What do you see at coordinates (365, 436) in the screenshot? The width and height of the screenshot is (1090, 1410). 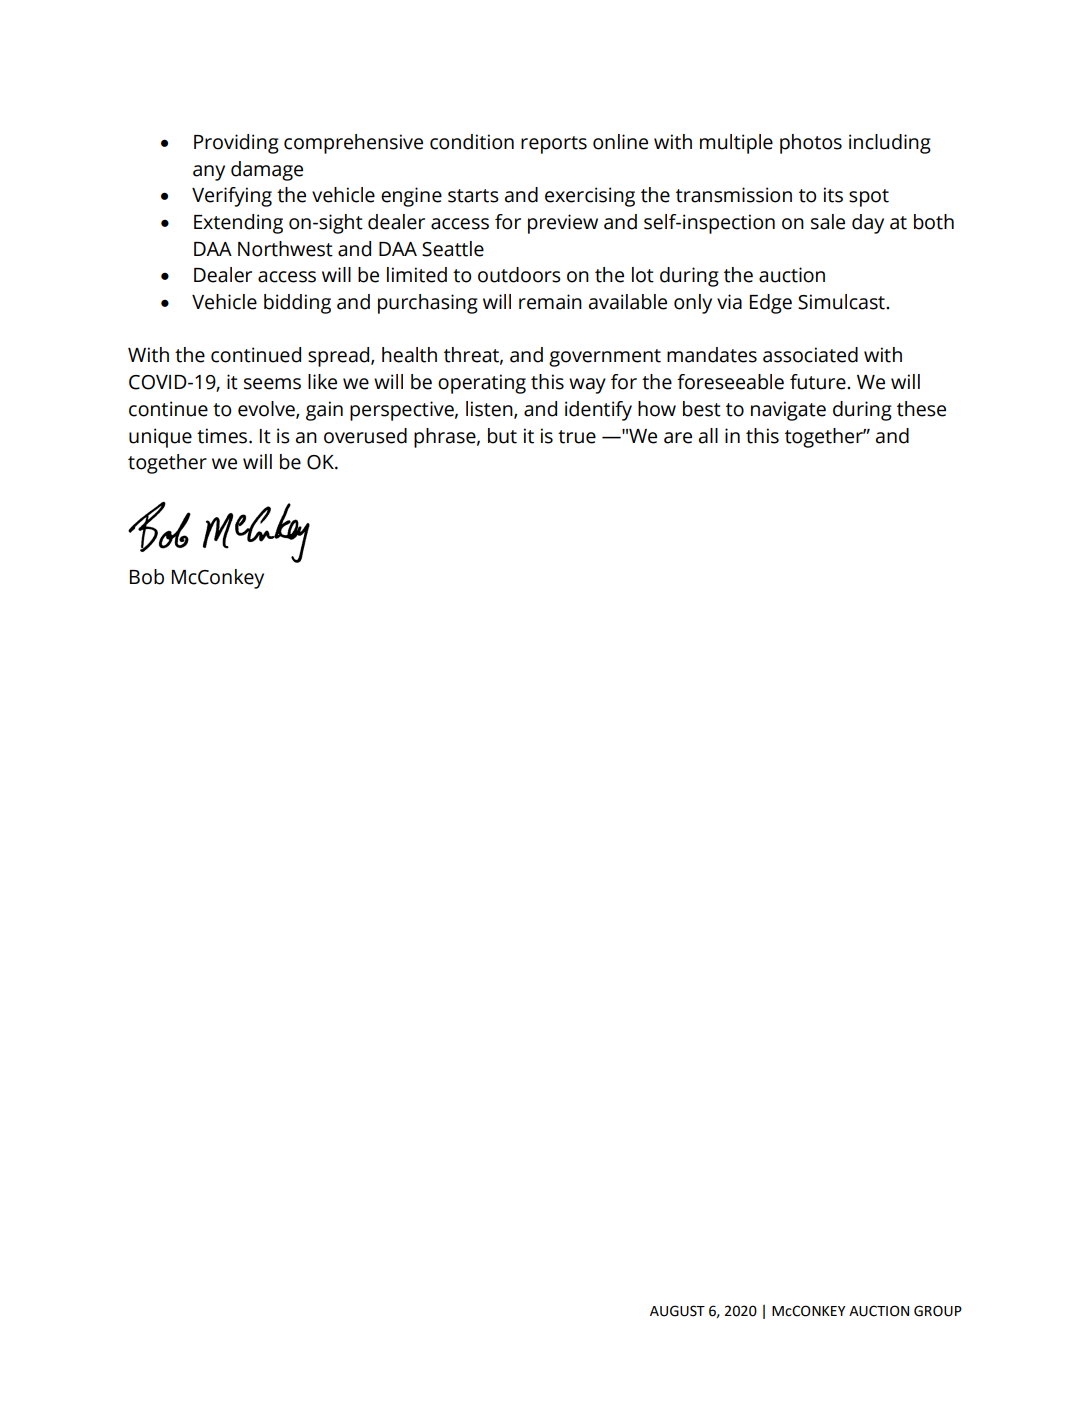 I see `overused` at bounding box center [365, 436].
